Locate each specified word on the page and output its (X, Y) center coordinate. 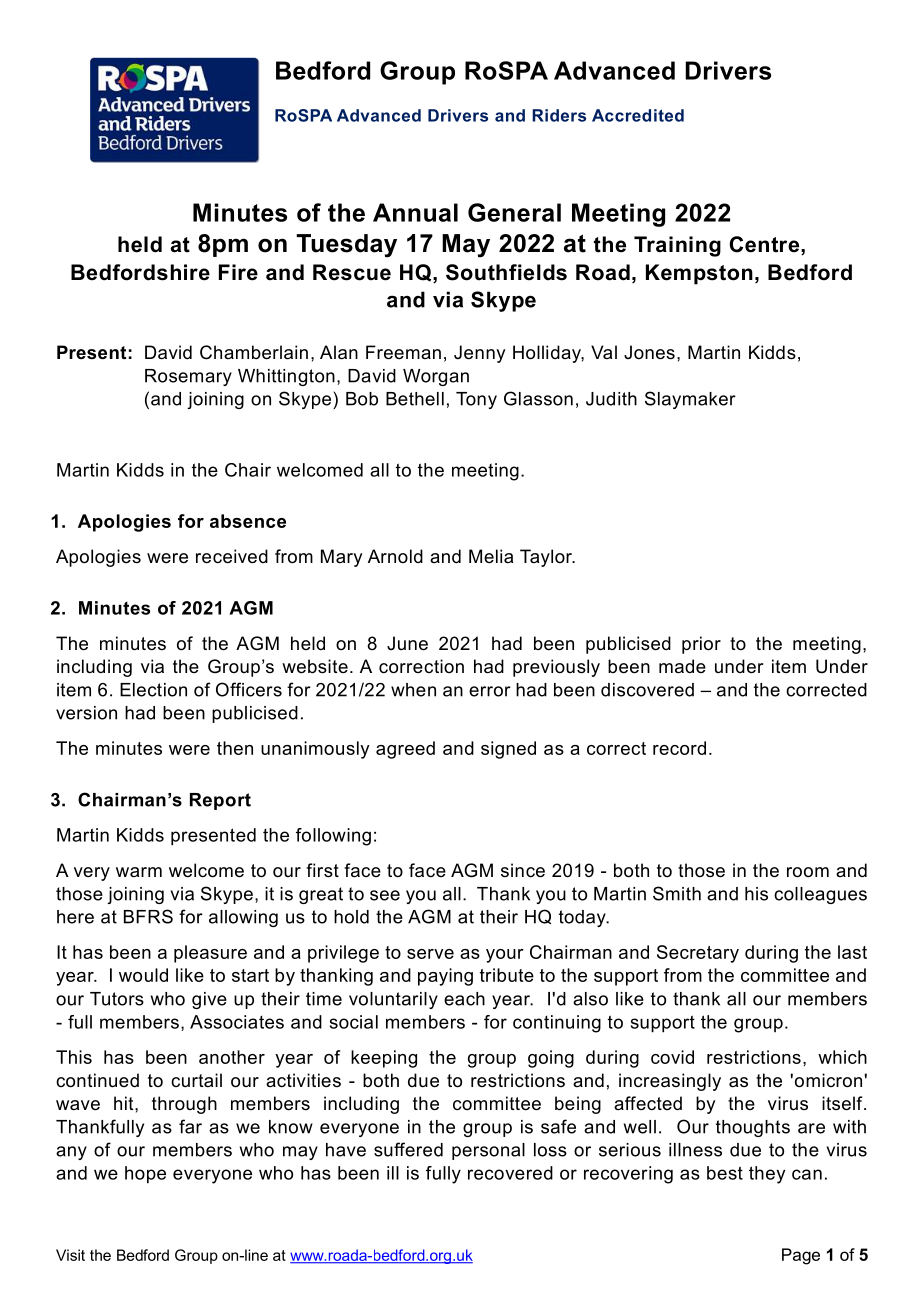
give (209, 1000)
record (679, 748)
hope (145, 1175)
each (464, 999)
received (232, 556)
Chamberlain (254, 352)
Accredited (638, 115)
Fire (238, 272)
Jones (649, 352)
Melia (491, 556)
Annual (415, 212)
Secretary (698, 954)
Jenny (479, 354)
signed (508, 750)
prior (701, 645)
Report (220, 801)
